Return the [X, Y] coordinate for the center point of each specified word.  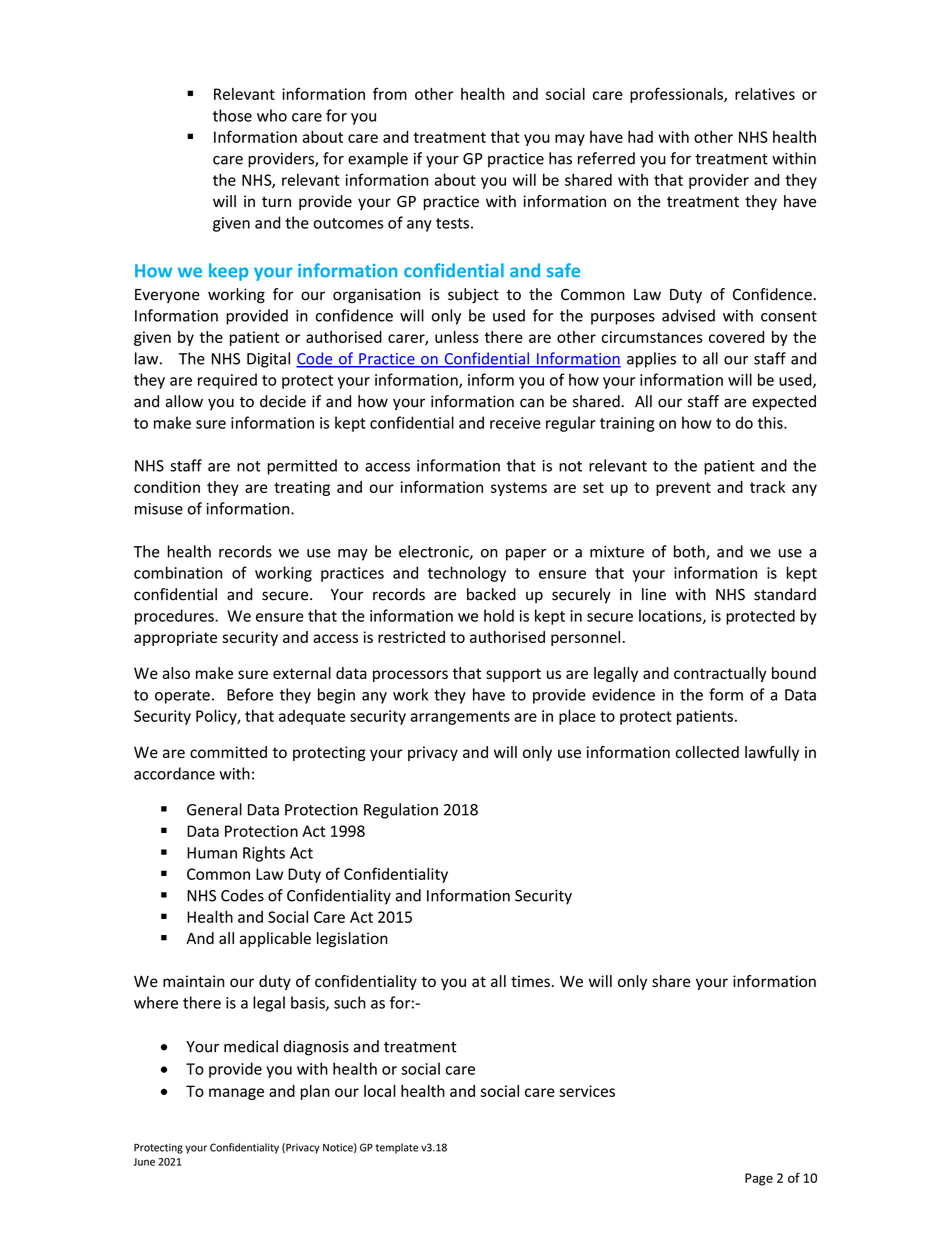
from [390, 93]
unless [457, 337]
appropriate [175, 638]
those [232, 115]
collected [707, 752]
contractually [720, 674]
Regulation [401, 811]
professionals [677, 95]
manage [236, 1094]
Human [212, 853]
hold [499, 615]
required [227, 381]
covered [736, 337]
